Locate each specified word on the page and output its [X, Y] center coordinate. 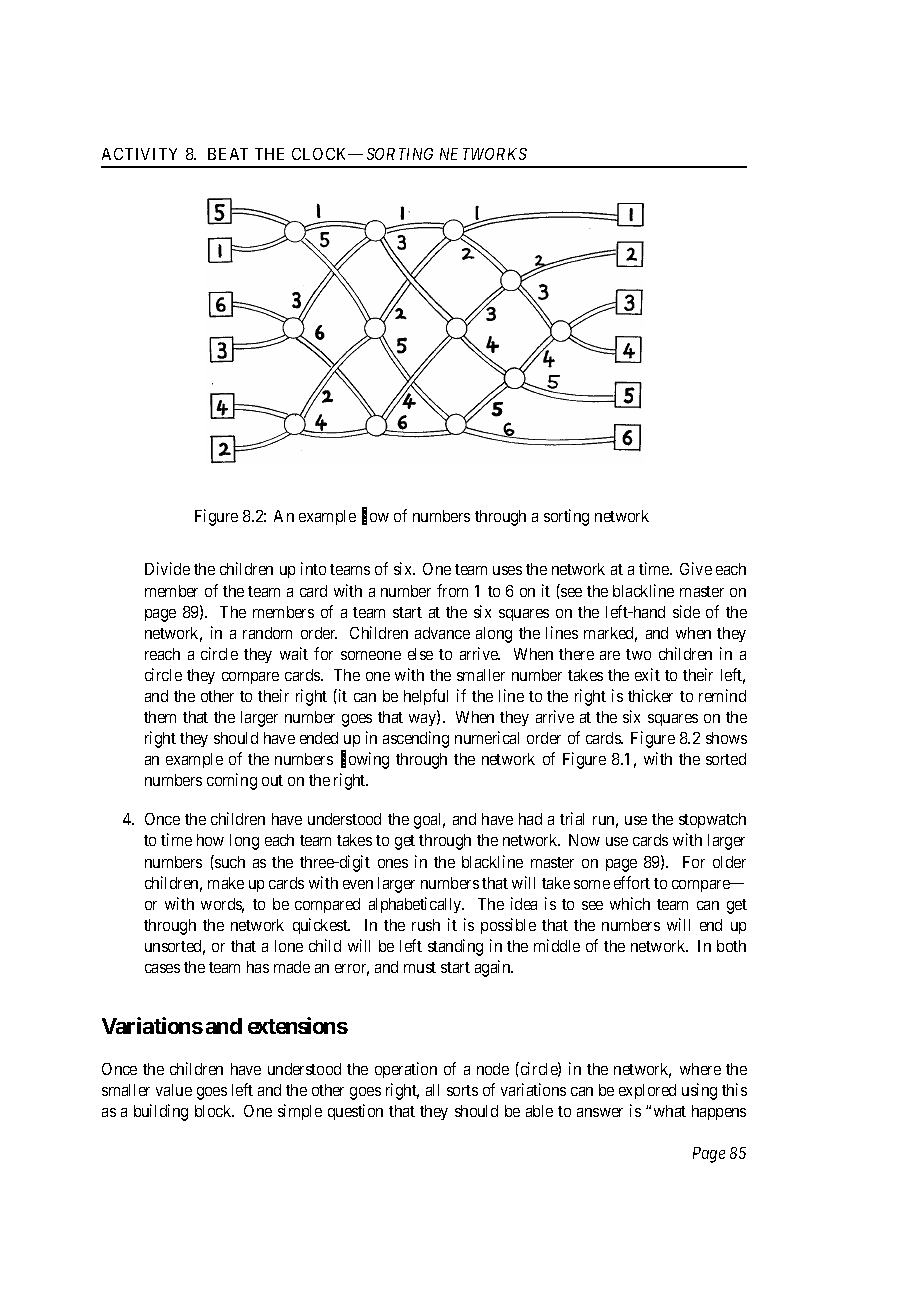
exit [647, 674]
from [452, 590]
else [420, 654]
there [576, 654]
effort [632, 882]
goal [429, 821]
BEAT [228, 154]
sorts [462, 1090]
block [214, 1111]
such [229, 861]
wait [294, 653]
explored [647, 1091]
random [267, 633]
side [686, 611]
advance [442, 633]
